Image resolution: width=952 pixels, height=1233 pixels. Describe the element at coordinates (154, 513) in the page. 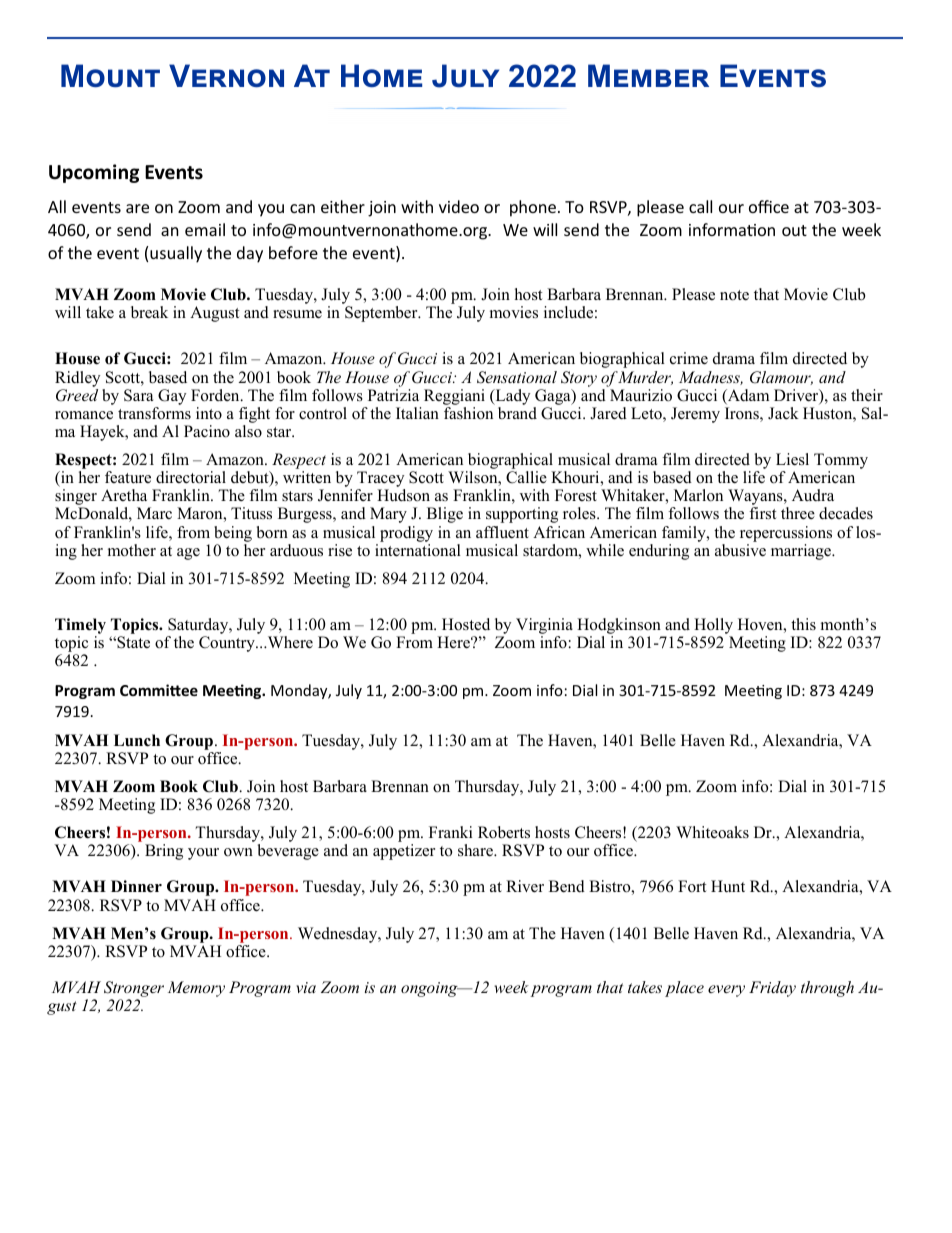

I see `Marc` at that location.
